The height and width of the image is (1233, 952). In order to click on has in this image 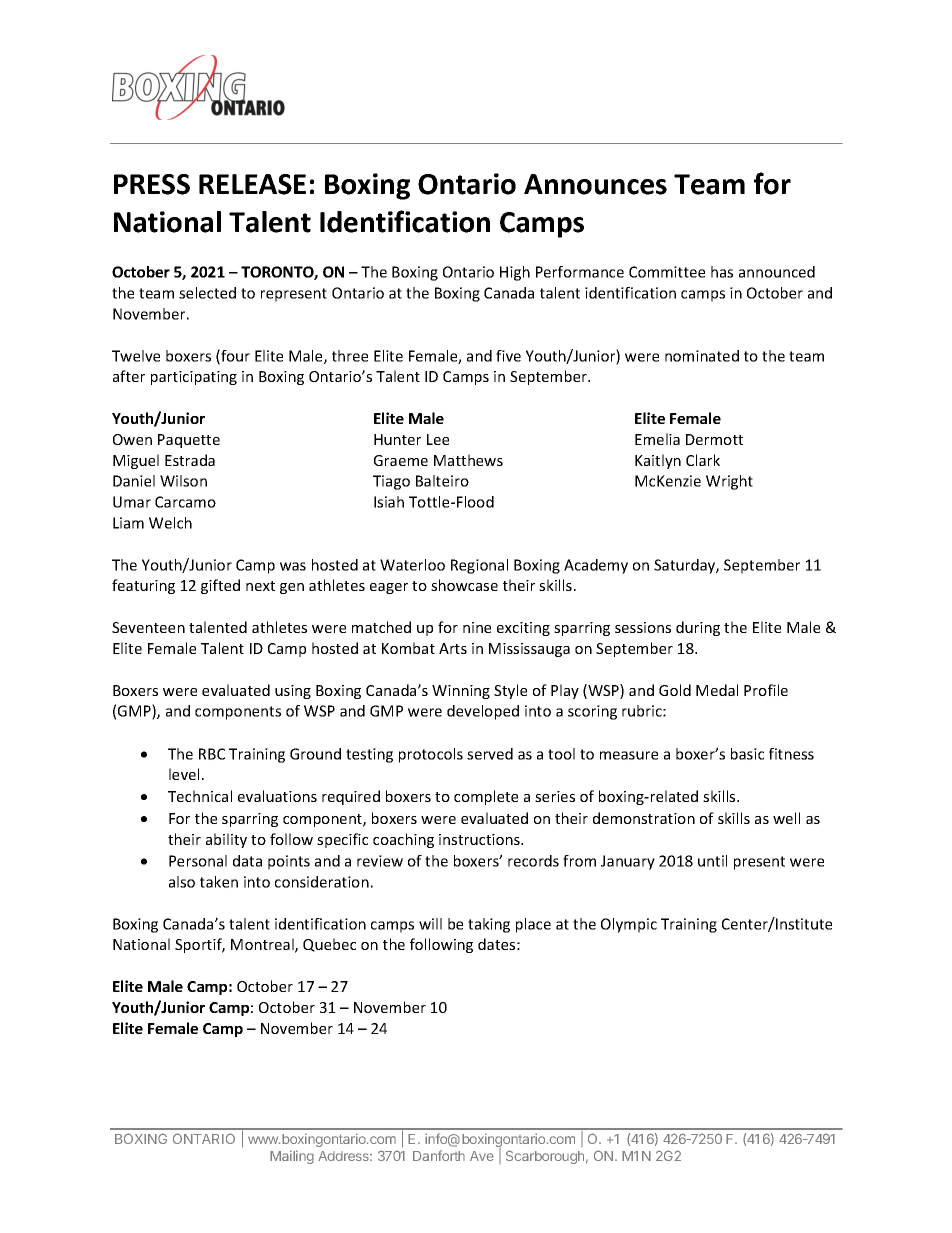, I will do `click(722, 272)`.
